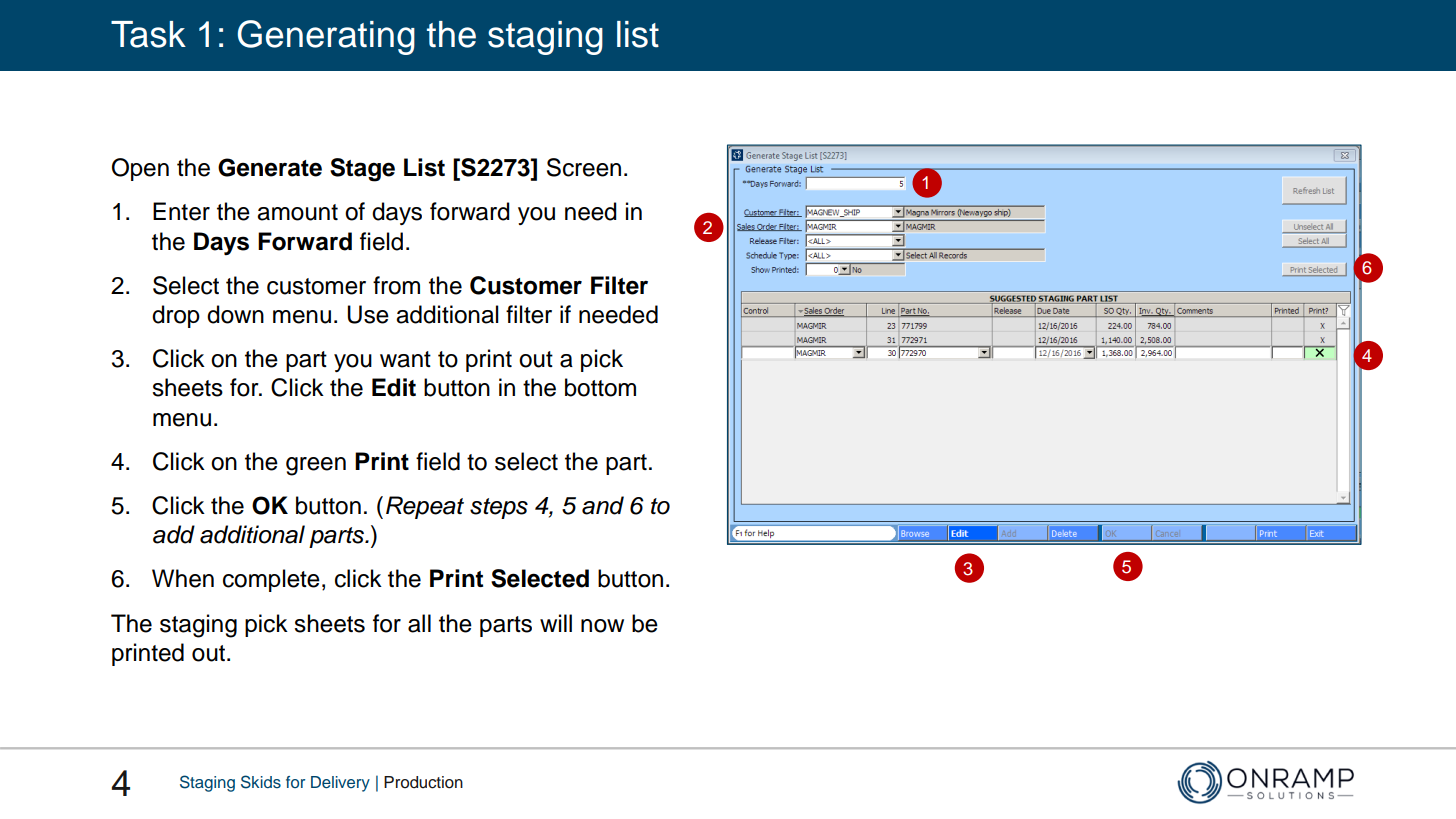 Image resolution: width=1456 pixels, height=819 pixels. Describe the element at coordinates (181, 211) in the screenshot. I see `Enter` at that location.
